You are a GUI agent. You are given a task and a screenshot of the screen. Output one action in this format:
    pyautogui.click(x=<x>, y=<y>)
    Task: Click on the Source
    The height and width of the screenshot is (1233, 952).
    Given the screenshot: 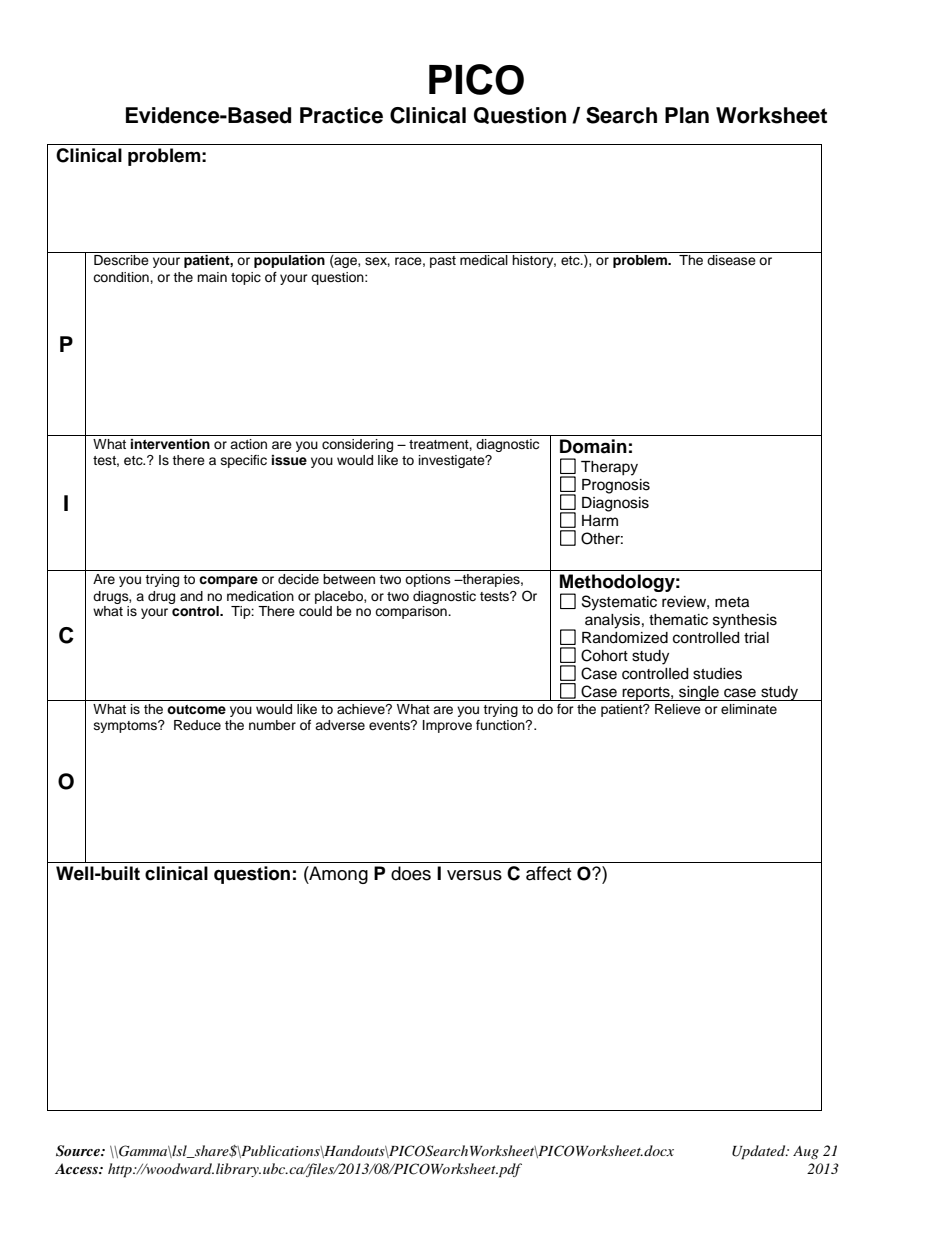 What is the action you would take?
    pyautogui.click(x=79, y=1151)
